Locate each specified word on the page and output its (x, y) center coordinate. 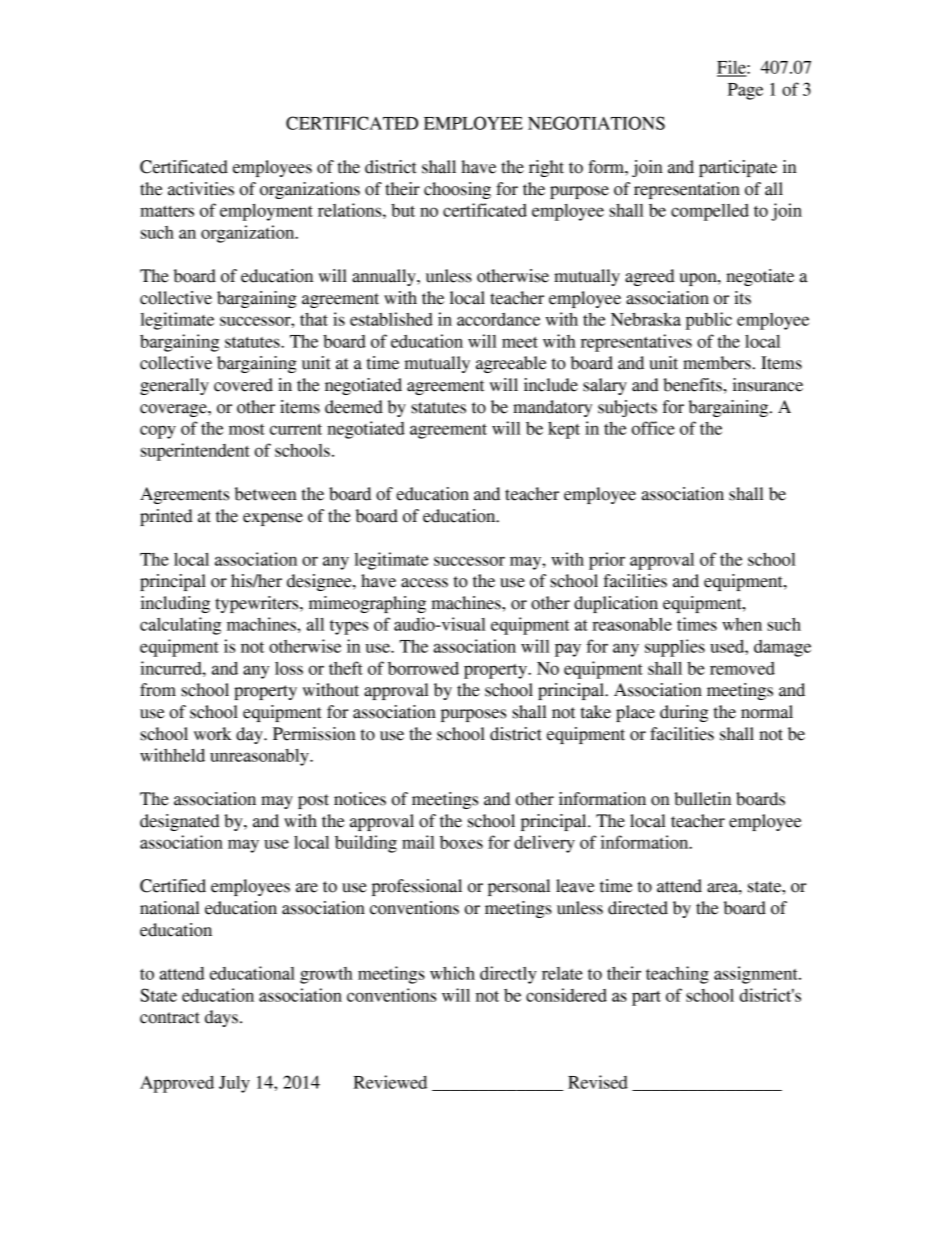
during (684, 713)
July (234, 1084)
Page (745, 91)
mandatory (552, 408)
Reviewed (390, 1082)
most (247, 429)
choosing (457, 190)
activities (201, 189)
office (653, 428)
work (213, 734)
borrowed (423, 668)
